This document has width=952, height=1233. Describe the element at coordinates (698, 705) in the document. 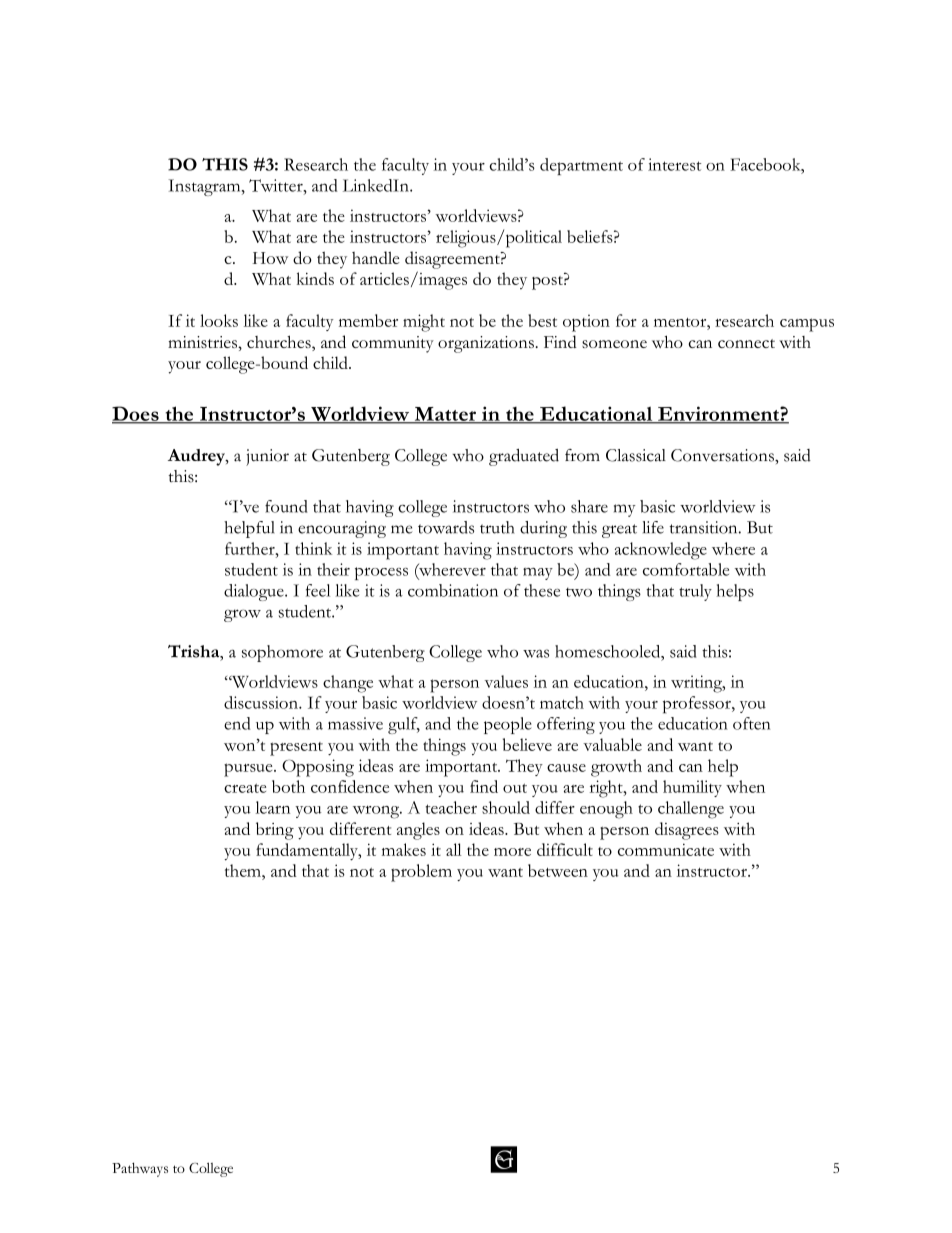

I see `professor` at that location.
